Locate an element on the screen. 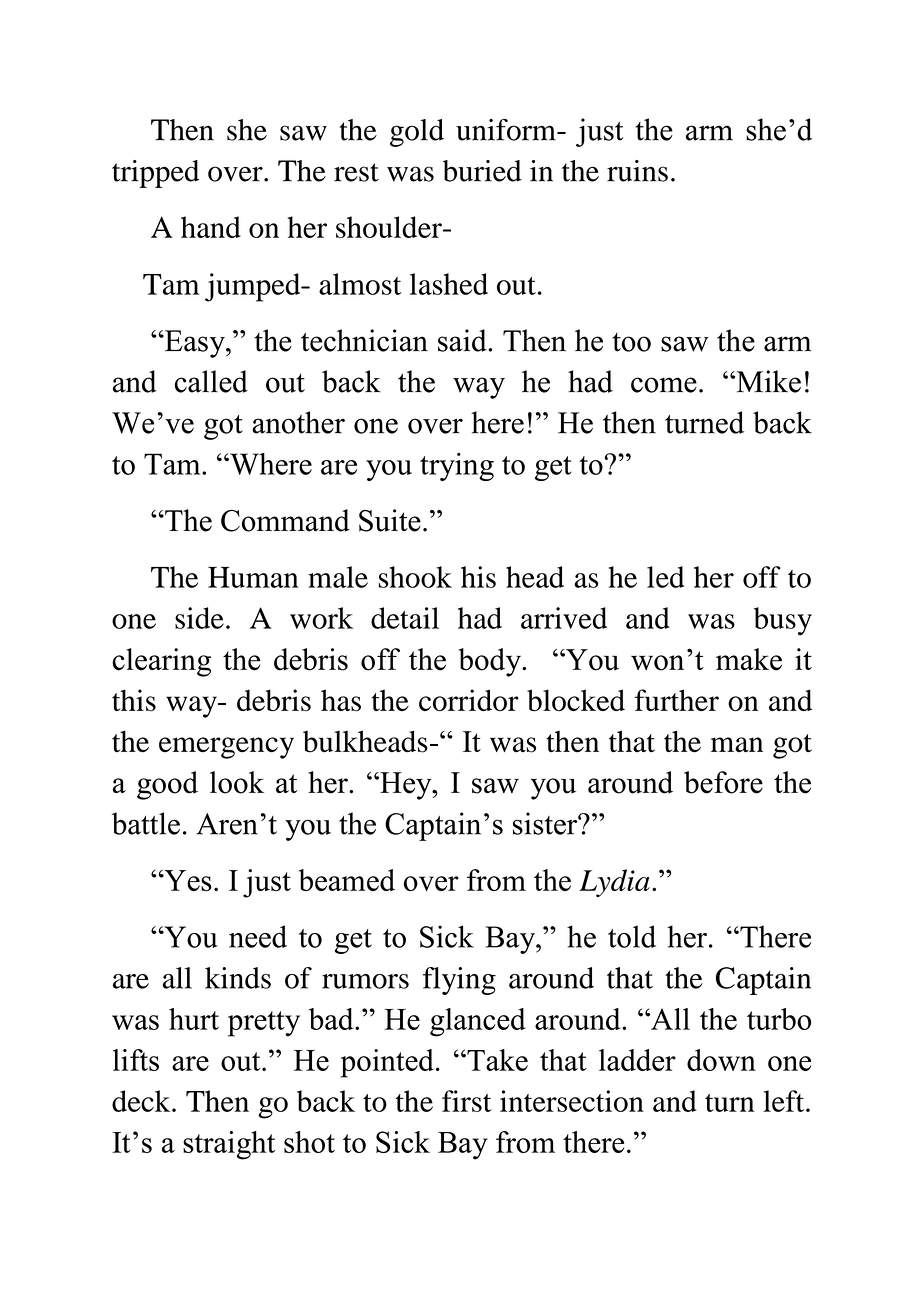 This screenshot has height=1307, width=924. buried is located at coordinates (482, 171).
